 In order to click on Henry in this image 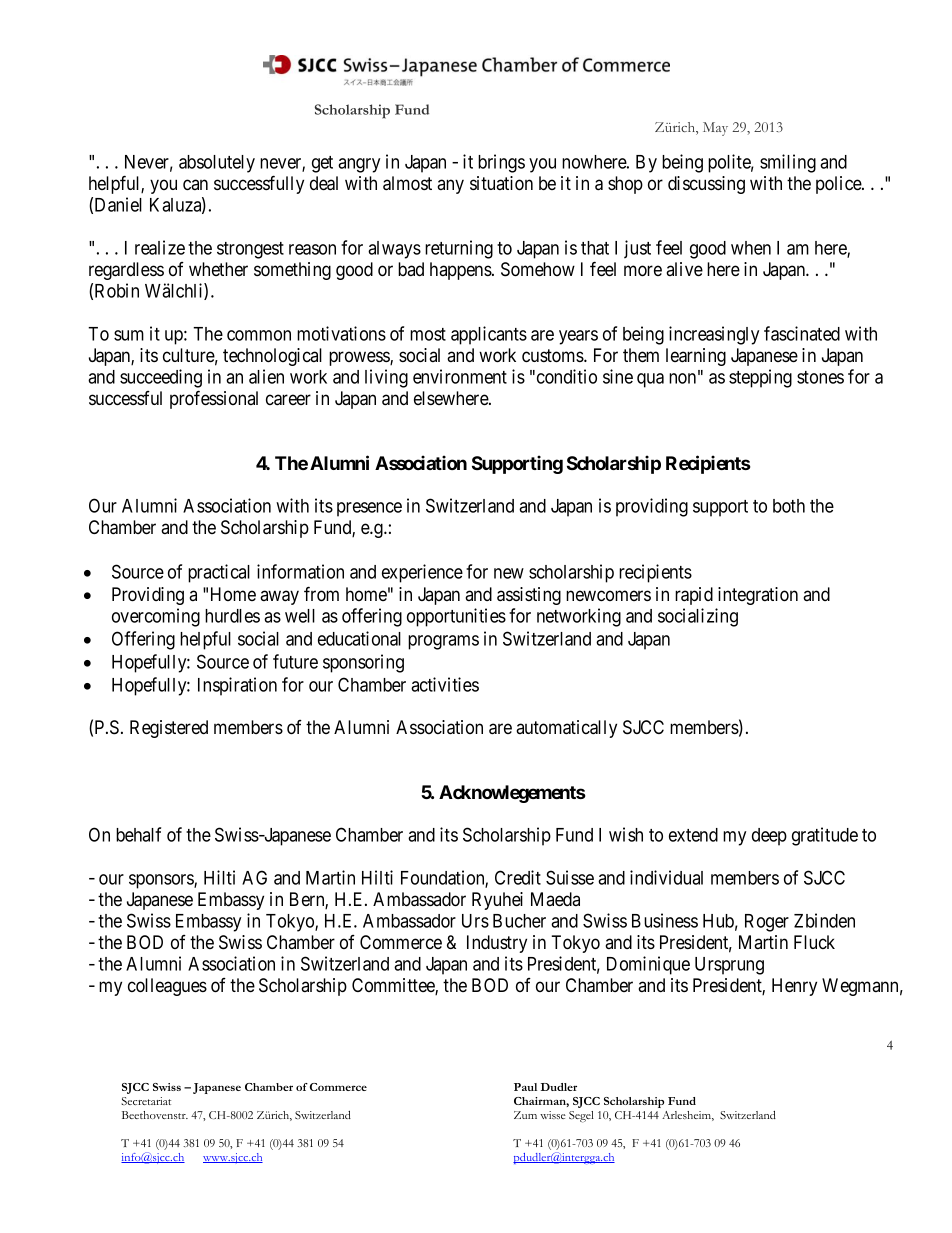, I will do `click(794, 987)`.
